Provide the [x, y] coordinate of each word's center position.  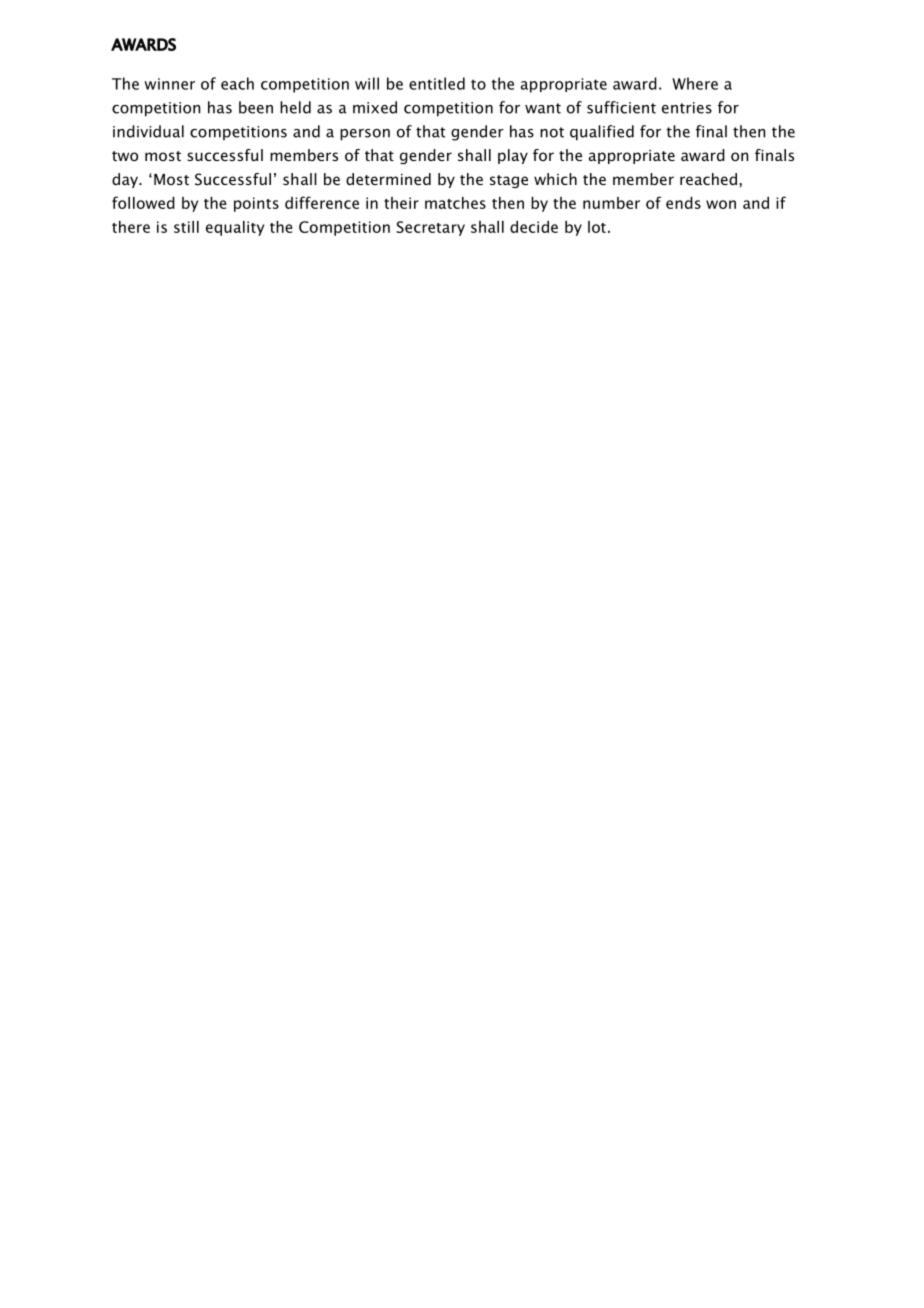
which [555, 179]
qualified [602, 133]
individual [148, 131]
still [186, 227]
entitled [437, 83]
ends [683, 203]
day [126, 180]
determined [388, 179]
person [365, 135]
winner [169, 84]
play [513, 156]
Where [695, 83]
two [125, 156]
